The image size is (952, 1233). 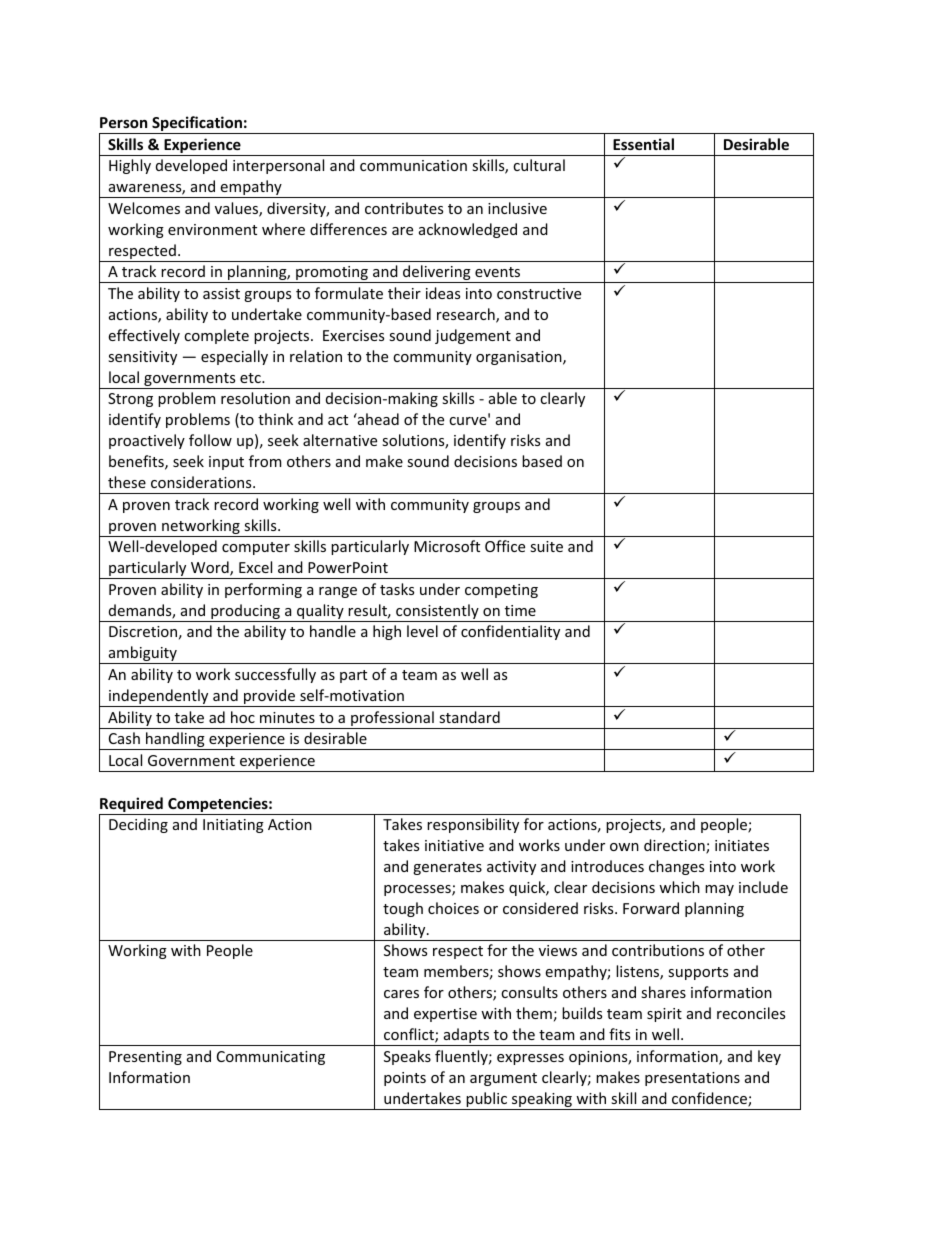 I want to click on Presenting, so click(x=145, y=1058).
